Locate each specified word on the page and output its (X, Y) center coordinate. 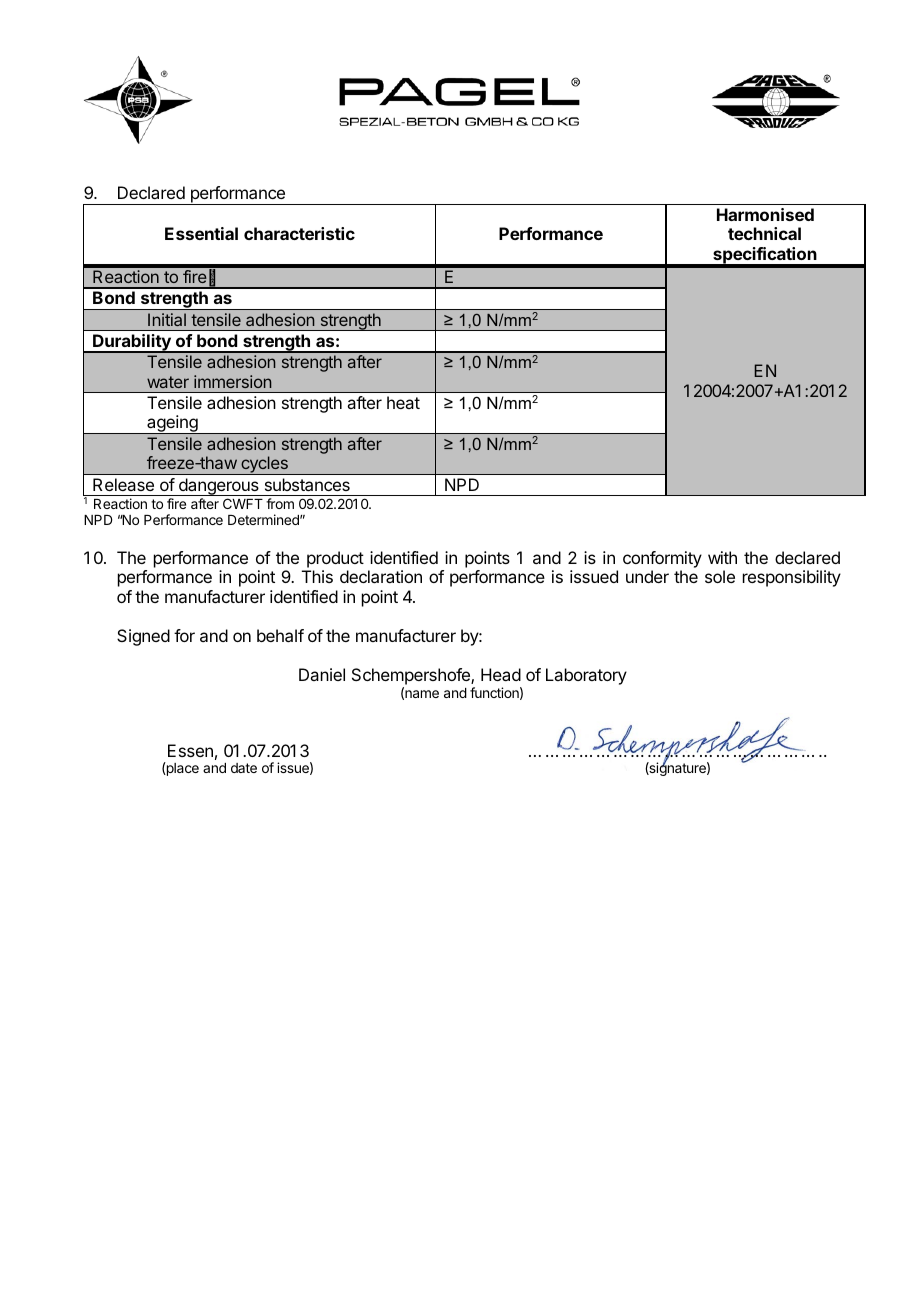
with (722, 557)
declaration (381, 576)
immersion (232, 381)
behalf (280, 635)
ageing (172, 424)
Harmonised (765, 214)
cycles (264, 465)
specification (765, 257)
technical (764, 233)
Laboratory (586, 676)
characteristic (299, 233)
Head (501, 674)
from (280, 503)
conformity (662, 559)
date (244, 768)
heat (403, 402)
